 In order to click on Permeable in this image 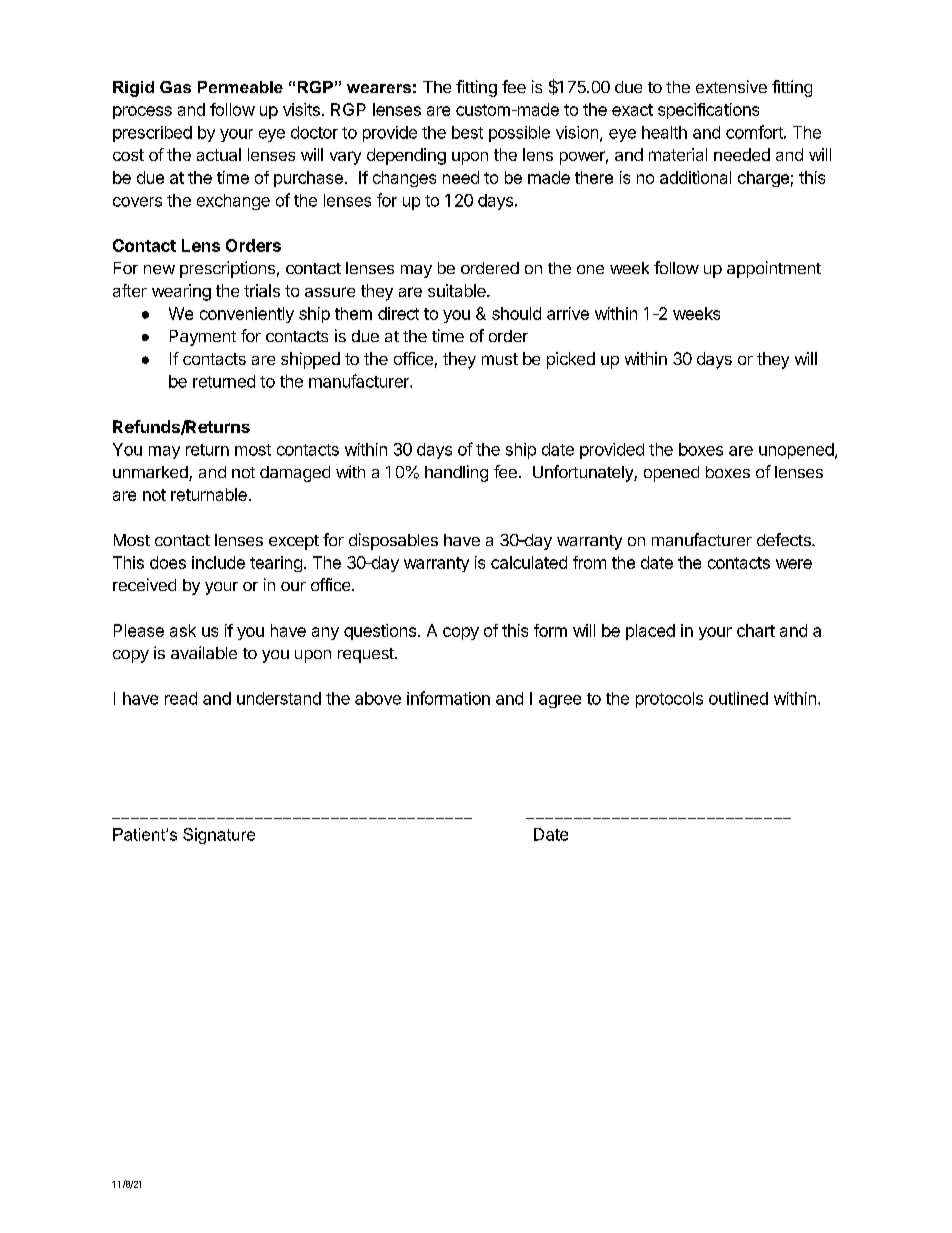, I will do `click(240, 87)`.
